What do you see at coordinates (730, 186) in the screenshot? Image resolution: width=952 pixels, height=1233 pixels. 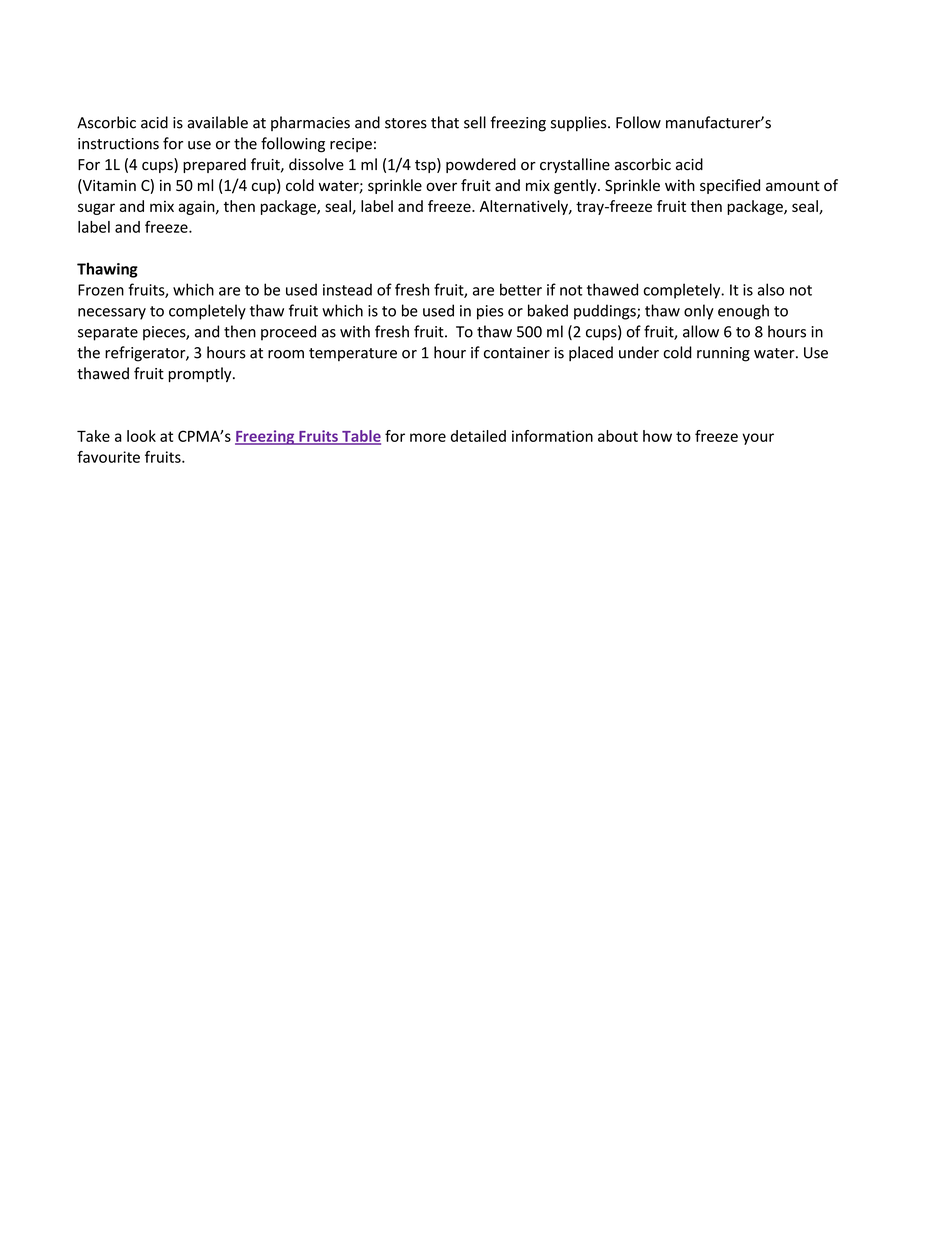 I see `specified` at bounding box center [730, 186].
